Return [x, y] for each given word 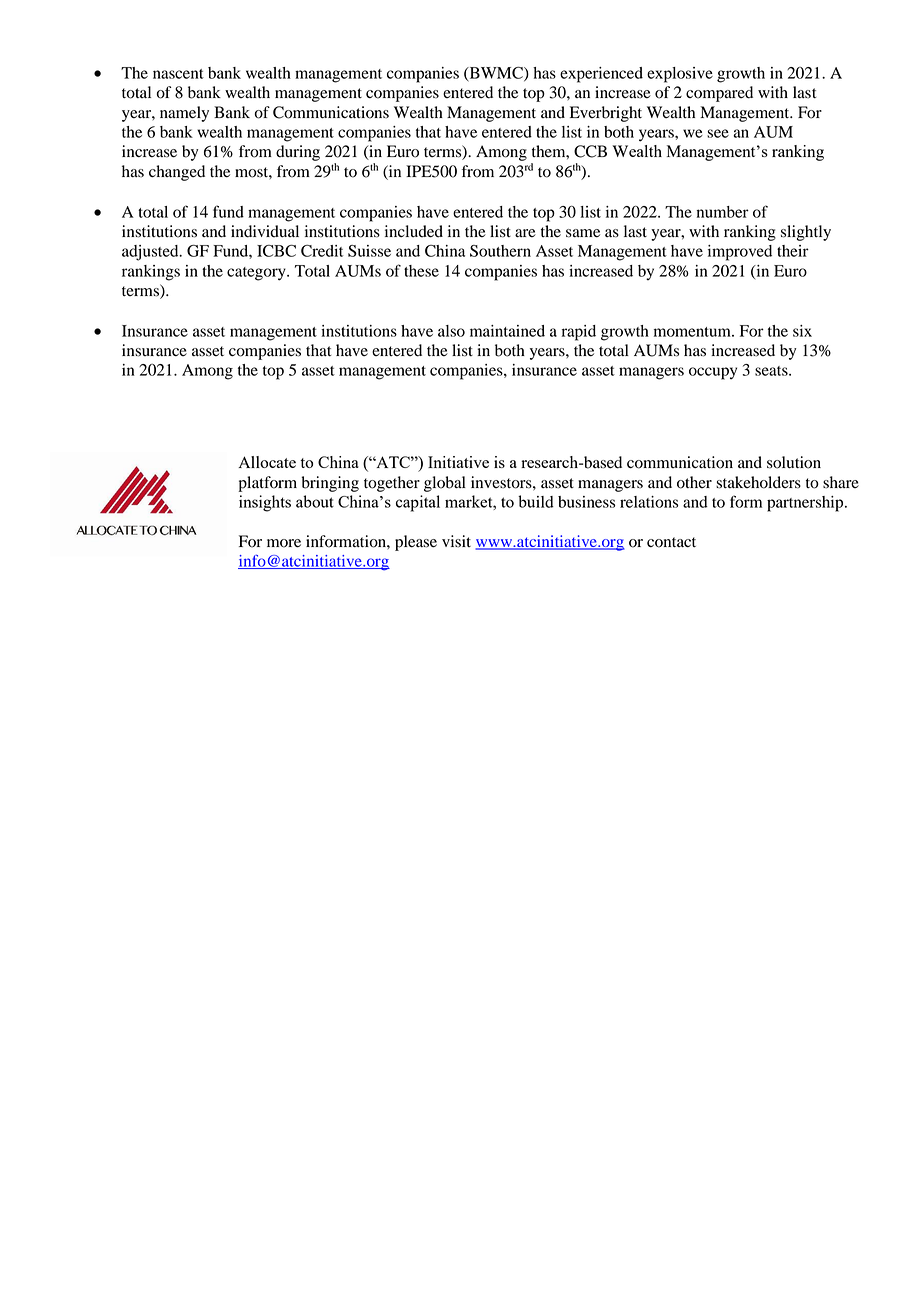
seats [772, 371]
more [284, 543]
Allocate [267, 462]
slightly [806, 233]
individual [265, 231]
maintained [507, 331]
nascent [178, 74]
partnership [806, 504]
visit [456, 541]
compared [719, 94]
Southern [500, 251]
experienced [601, 75]
